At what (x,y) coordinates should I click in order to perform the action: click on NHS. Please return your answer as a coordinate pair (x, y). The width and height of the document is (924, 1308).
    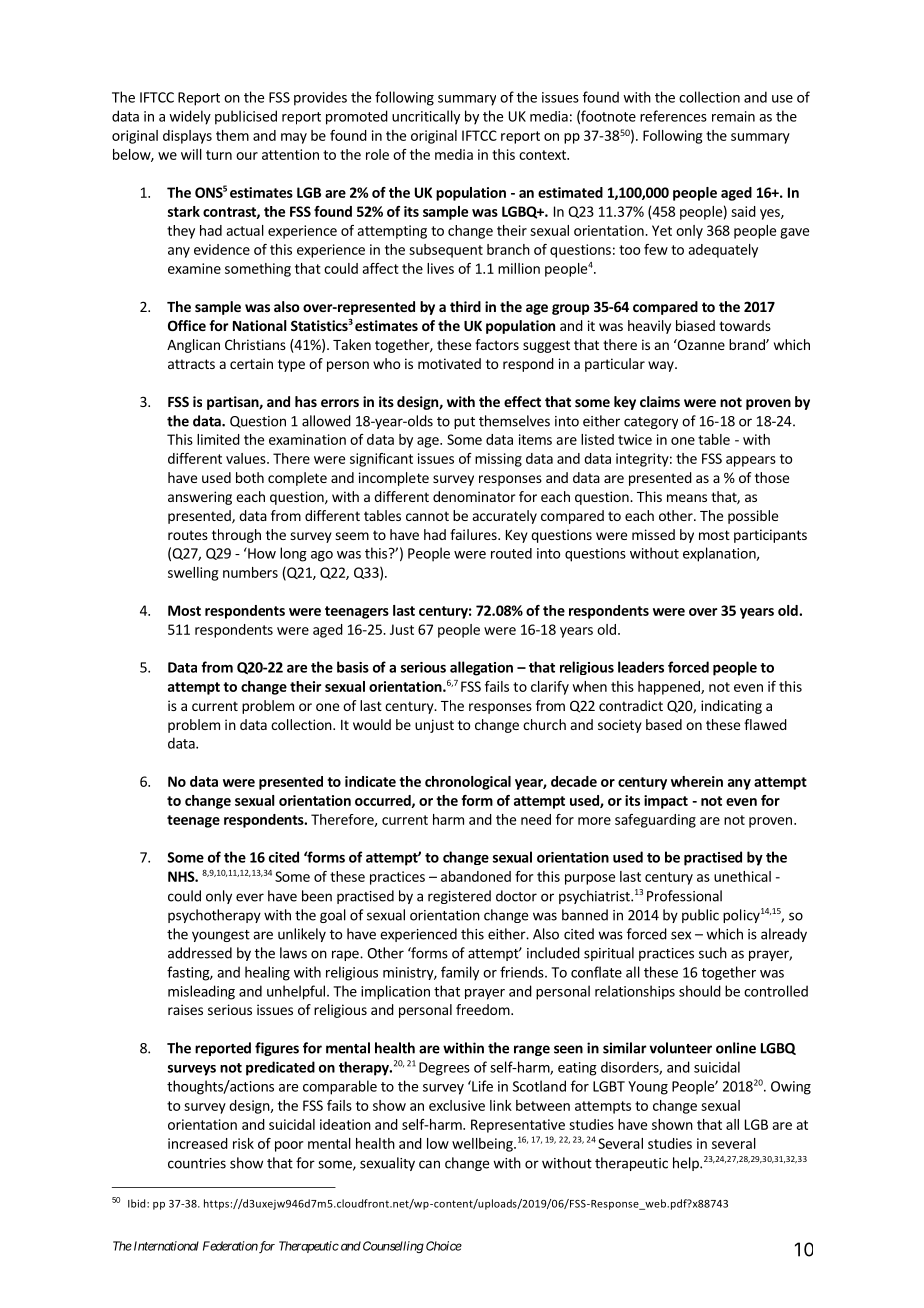
    Looking at the image, I should click on (182, 876).
